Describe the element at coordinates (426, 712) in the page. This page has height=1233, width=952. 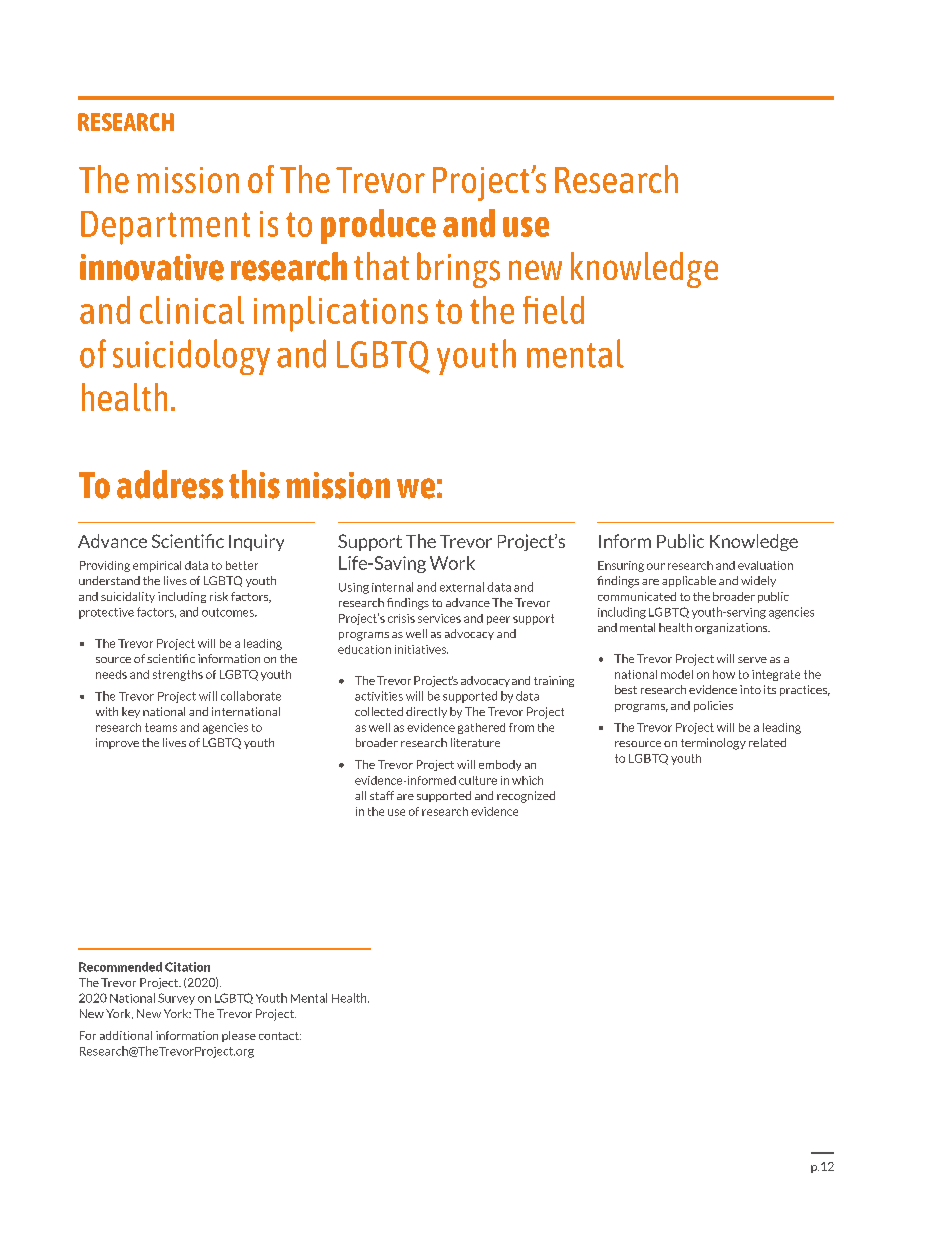
I see `directly` at that location.
